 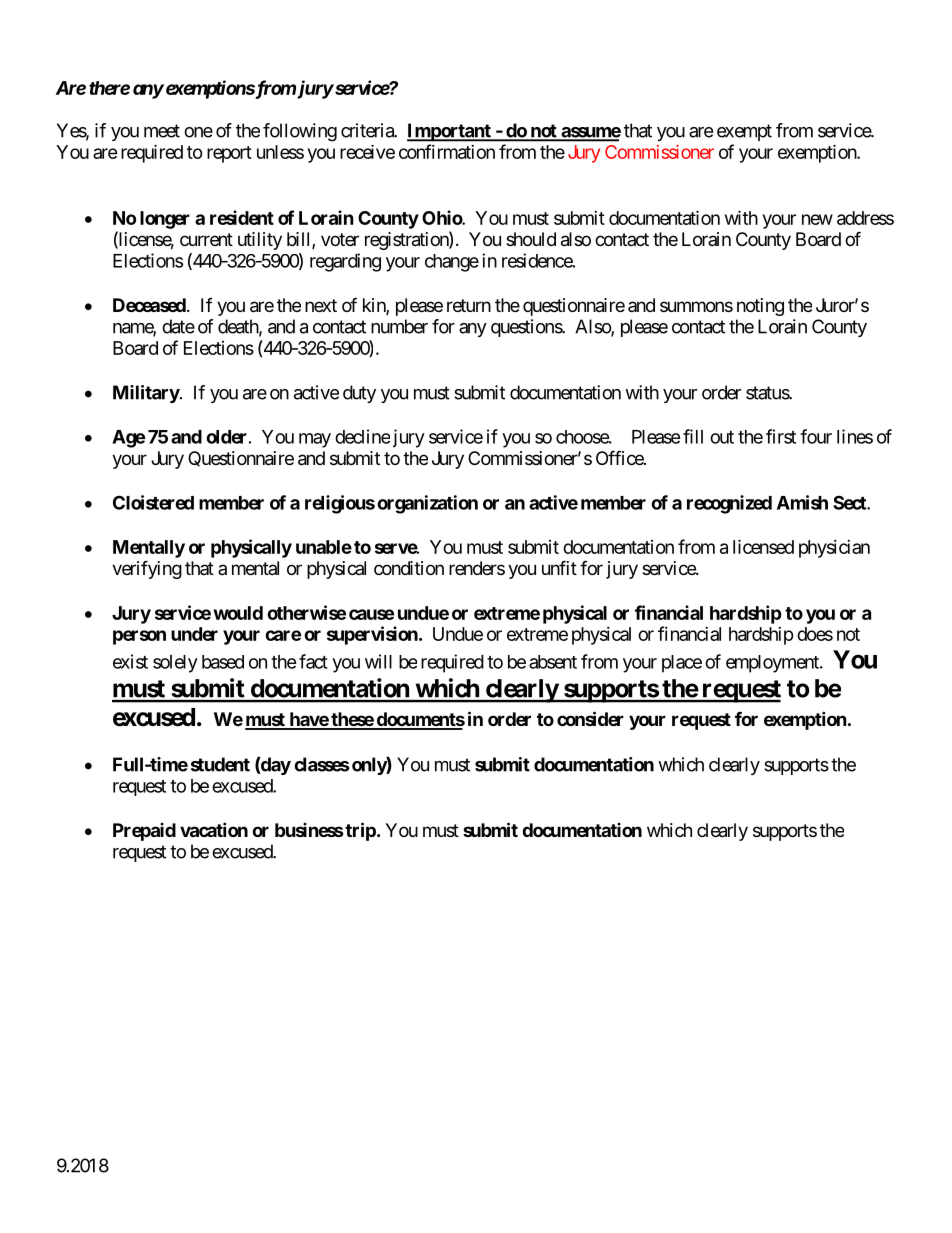 What do you see at coordinates (146, 394) in the screenshot?
I see `Military` at bounding box center [146, 394].
